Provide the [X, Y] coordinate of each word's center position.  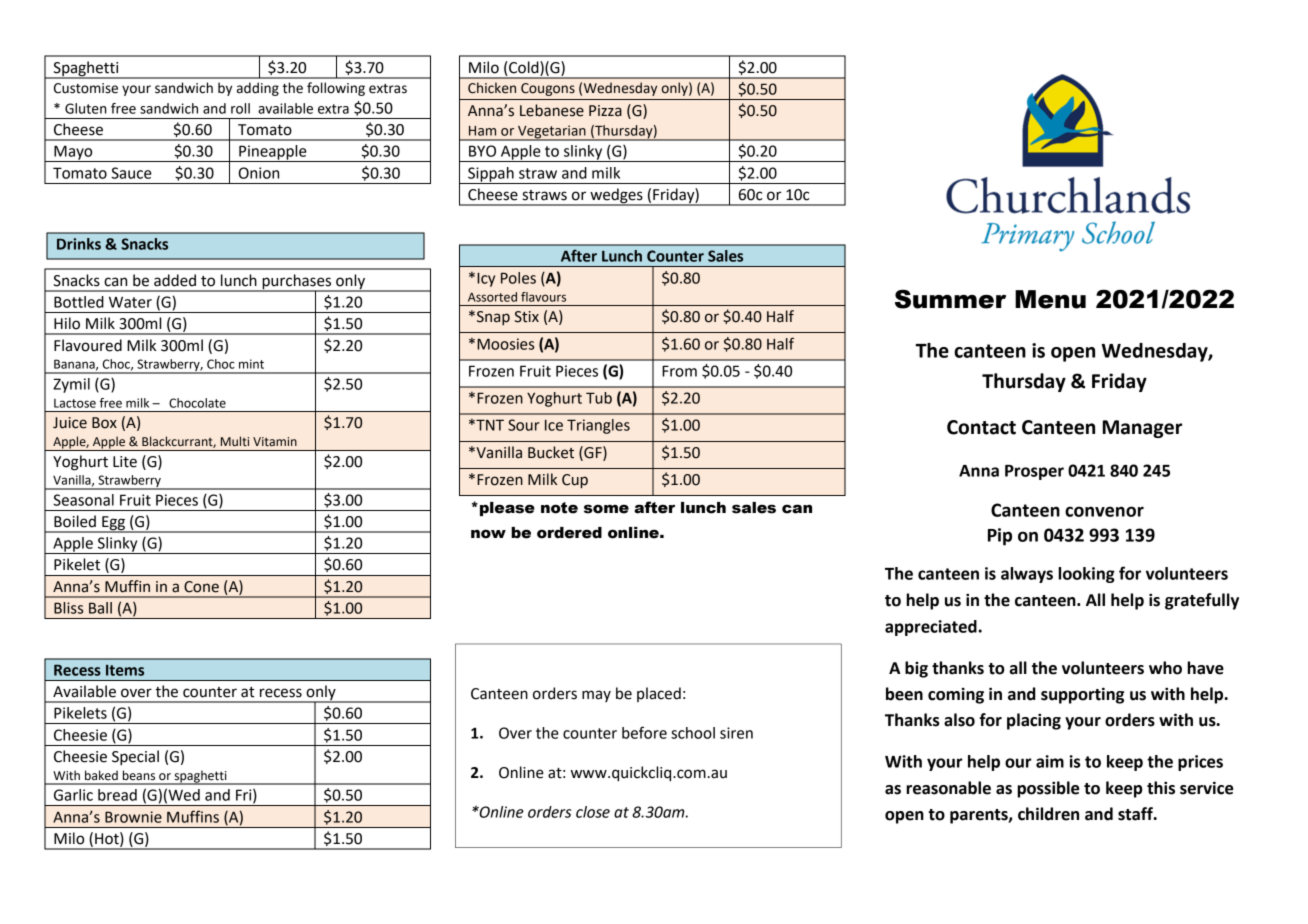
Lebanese [552, 110]
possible [1048, 789]
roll [240, 108]
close [593, 812]
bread [117, 795]
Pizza [605, 111]
